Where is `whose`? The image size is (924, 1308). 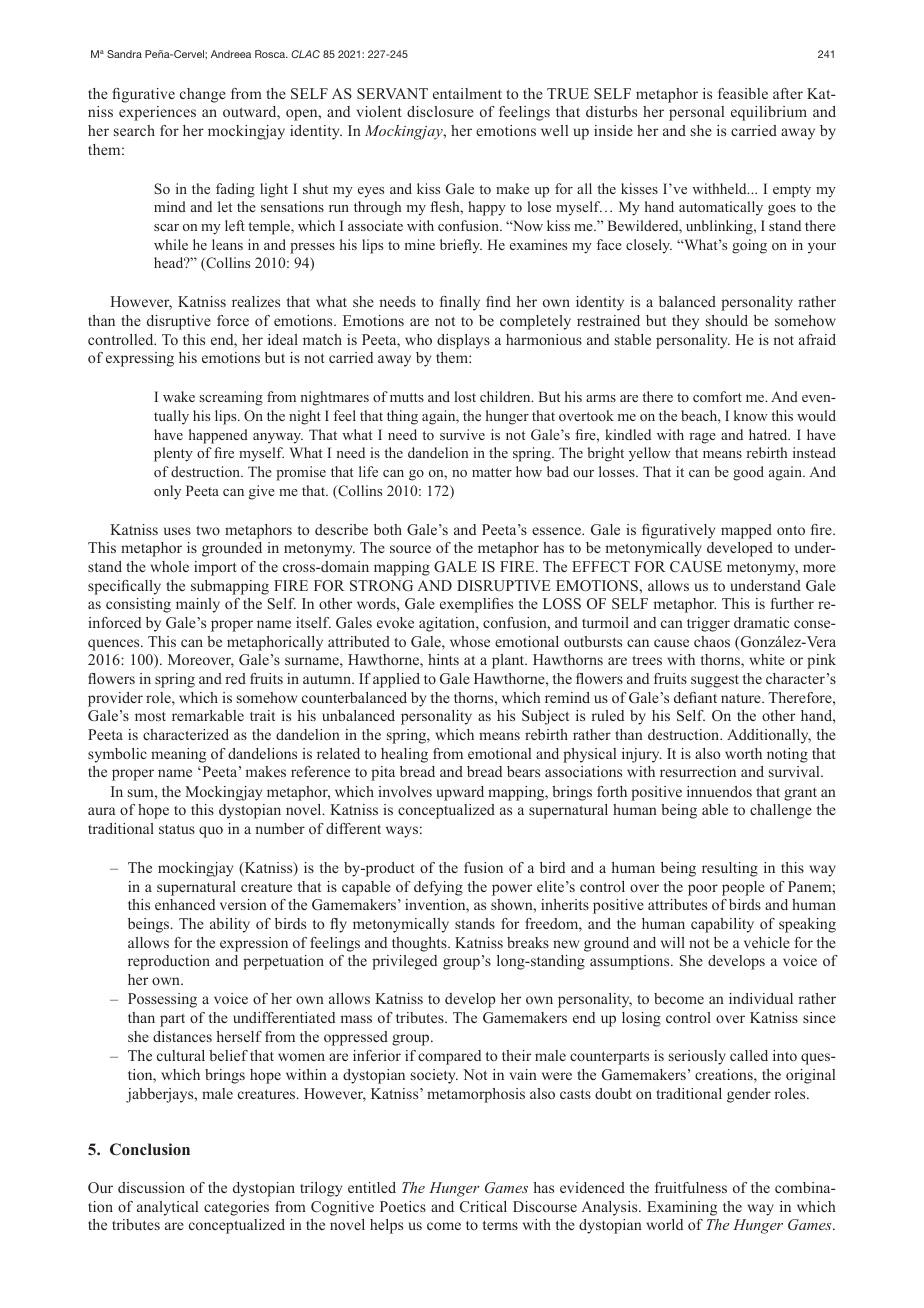 whose is located at coordinates (470, 641).
